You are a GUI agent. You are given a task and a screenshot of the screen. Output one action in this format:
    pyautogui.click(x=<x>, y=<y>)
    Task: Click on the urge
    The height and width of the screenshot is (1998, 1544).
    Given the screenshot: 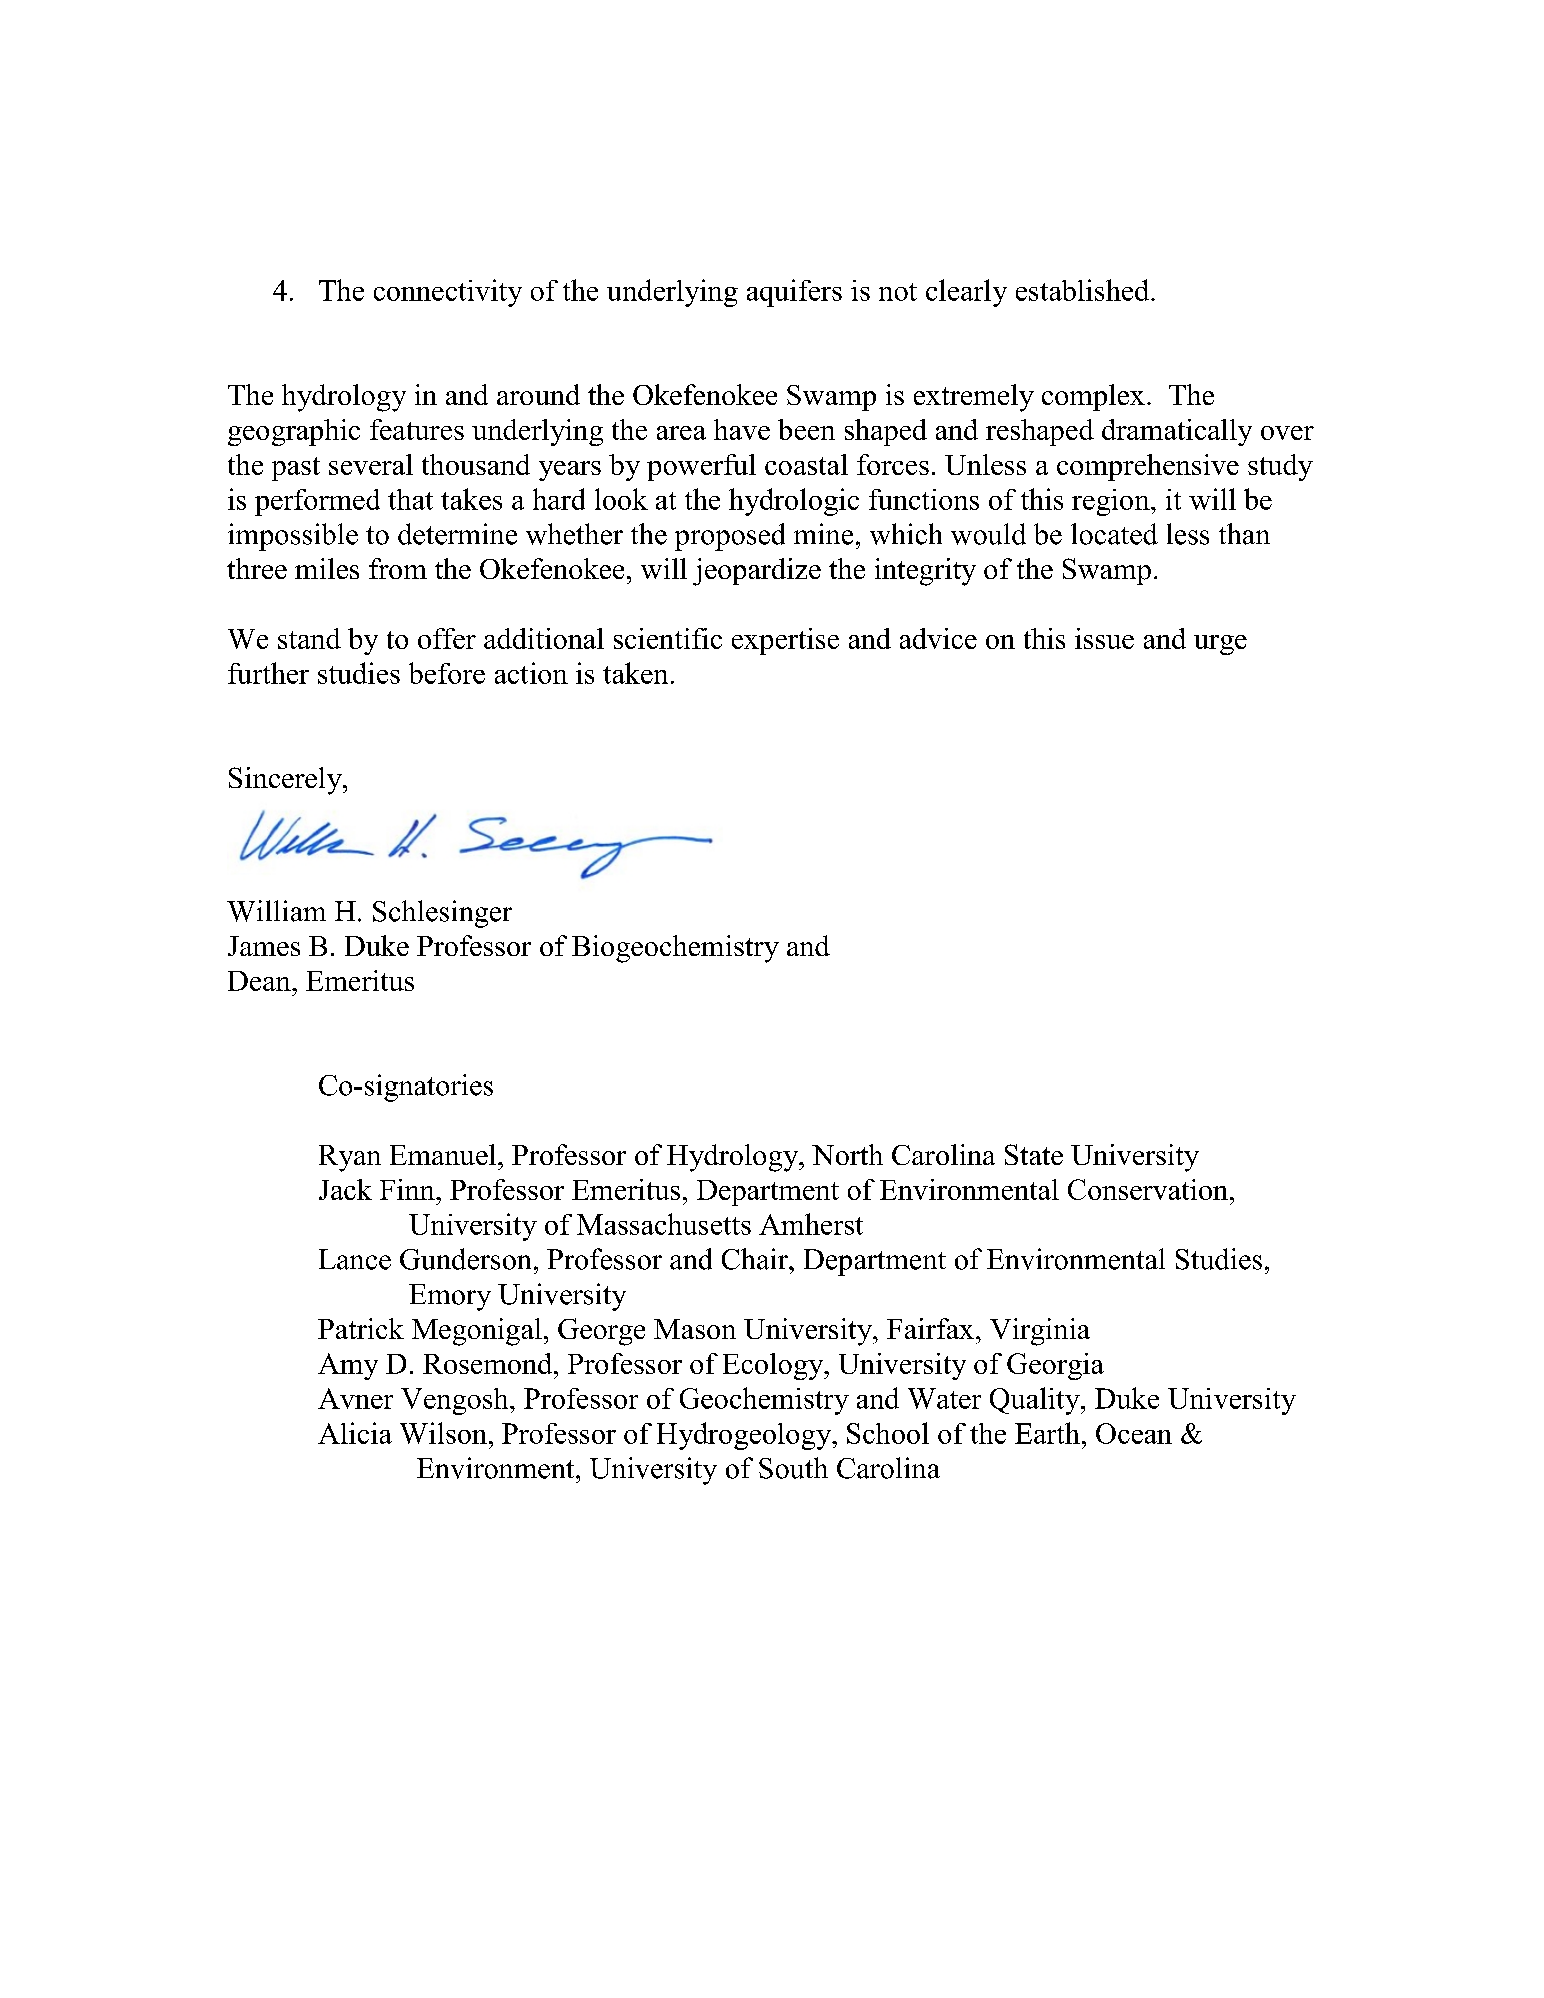 What is the action you would take?
    pyautogui.click(x=1220, y=645)
